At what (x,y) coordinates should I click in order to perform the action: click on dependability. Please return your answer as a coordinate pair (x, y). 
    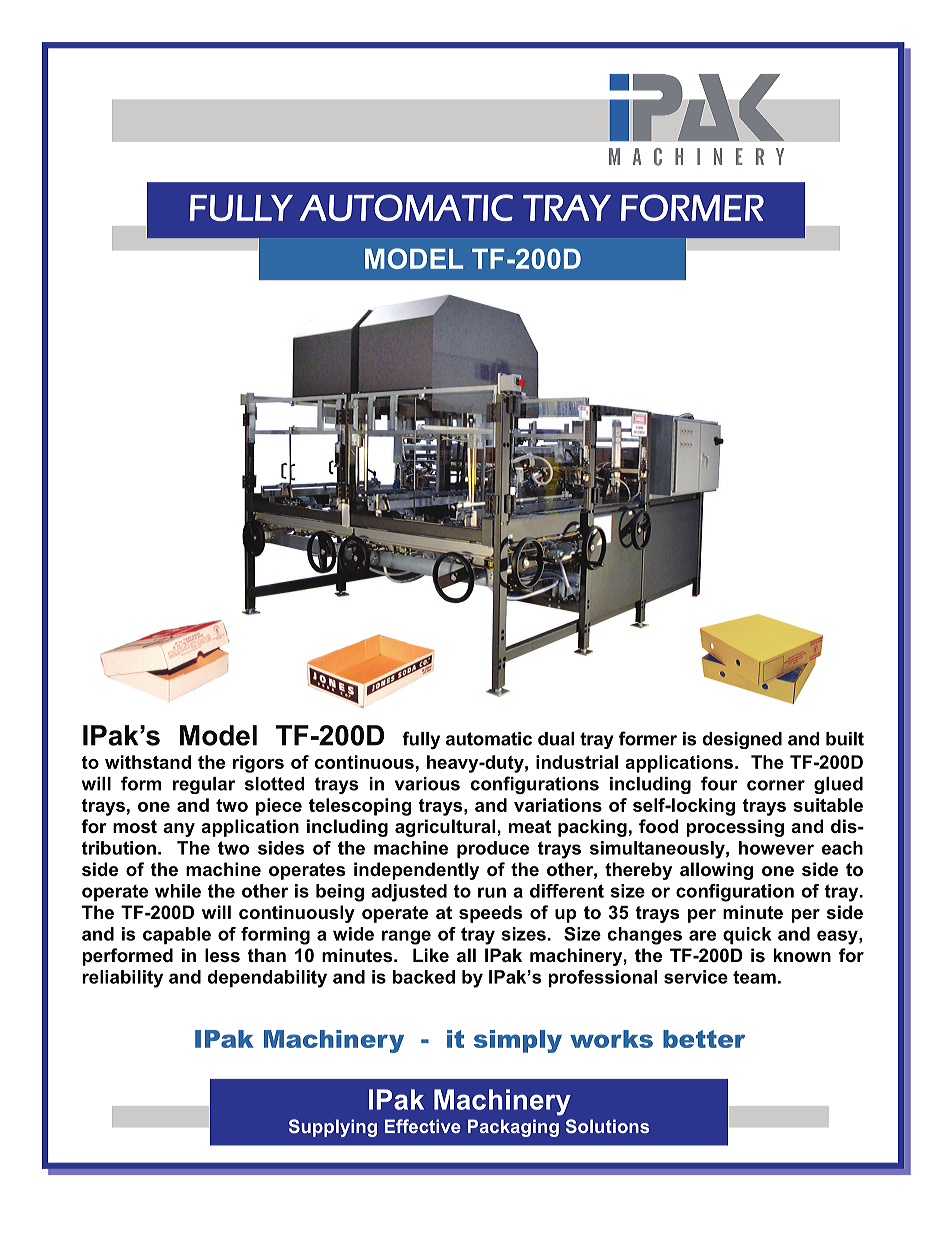
    Looking at the image, I should click on (267, 979).
